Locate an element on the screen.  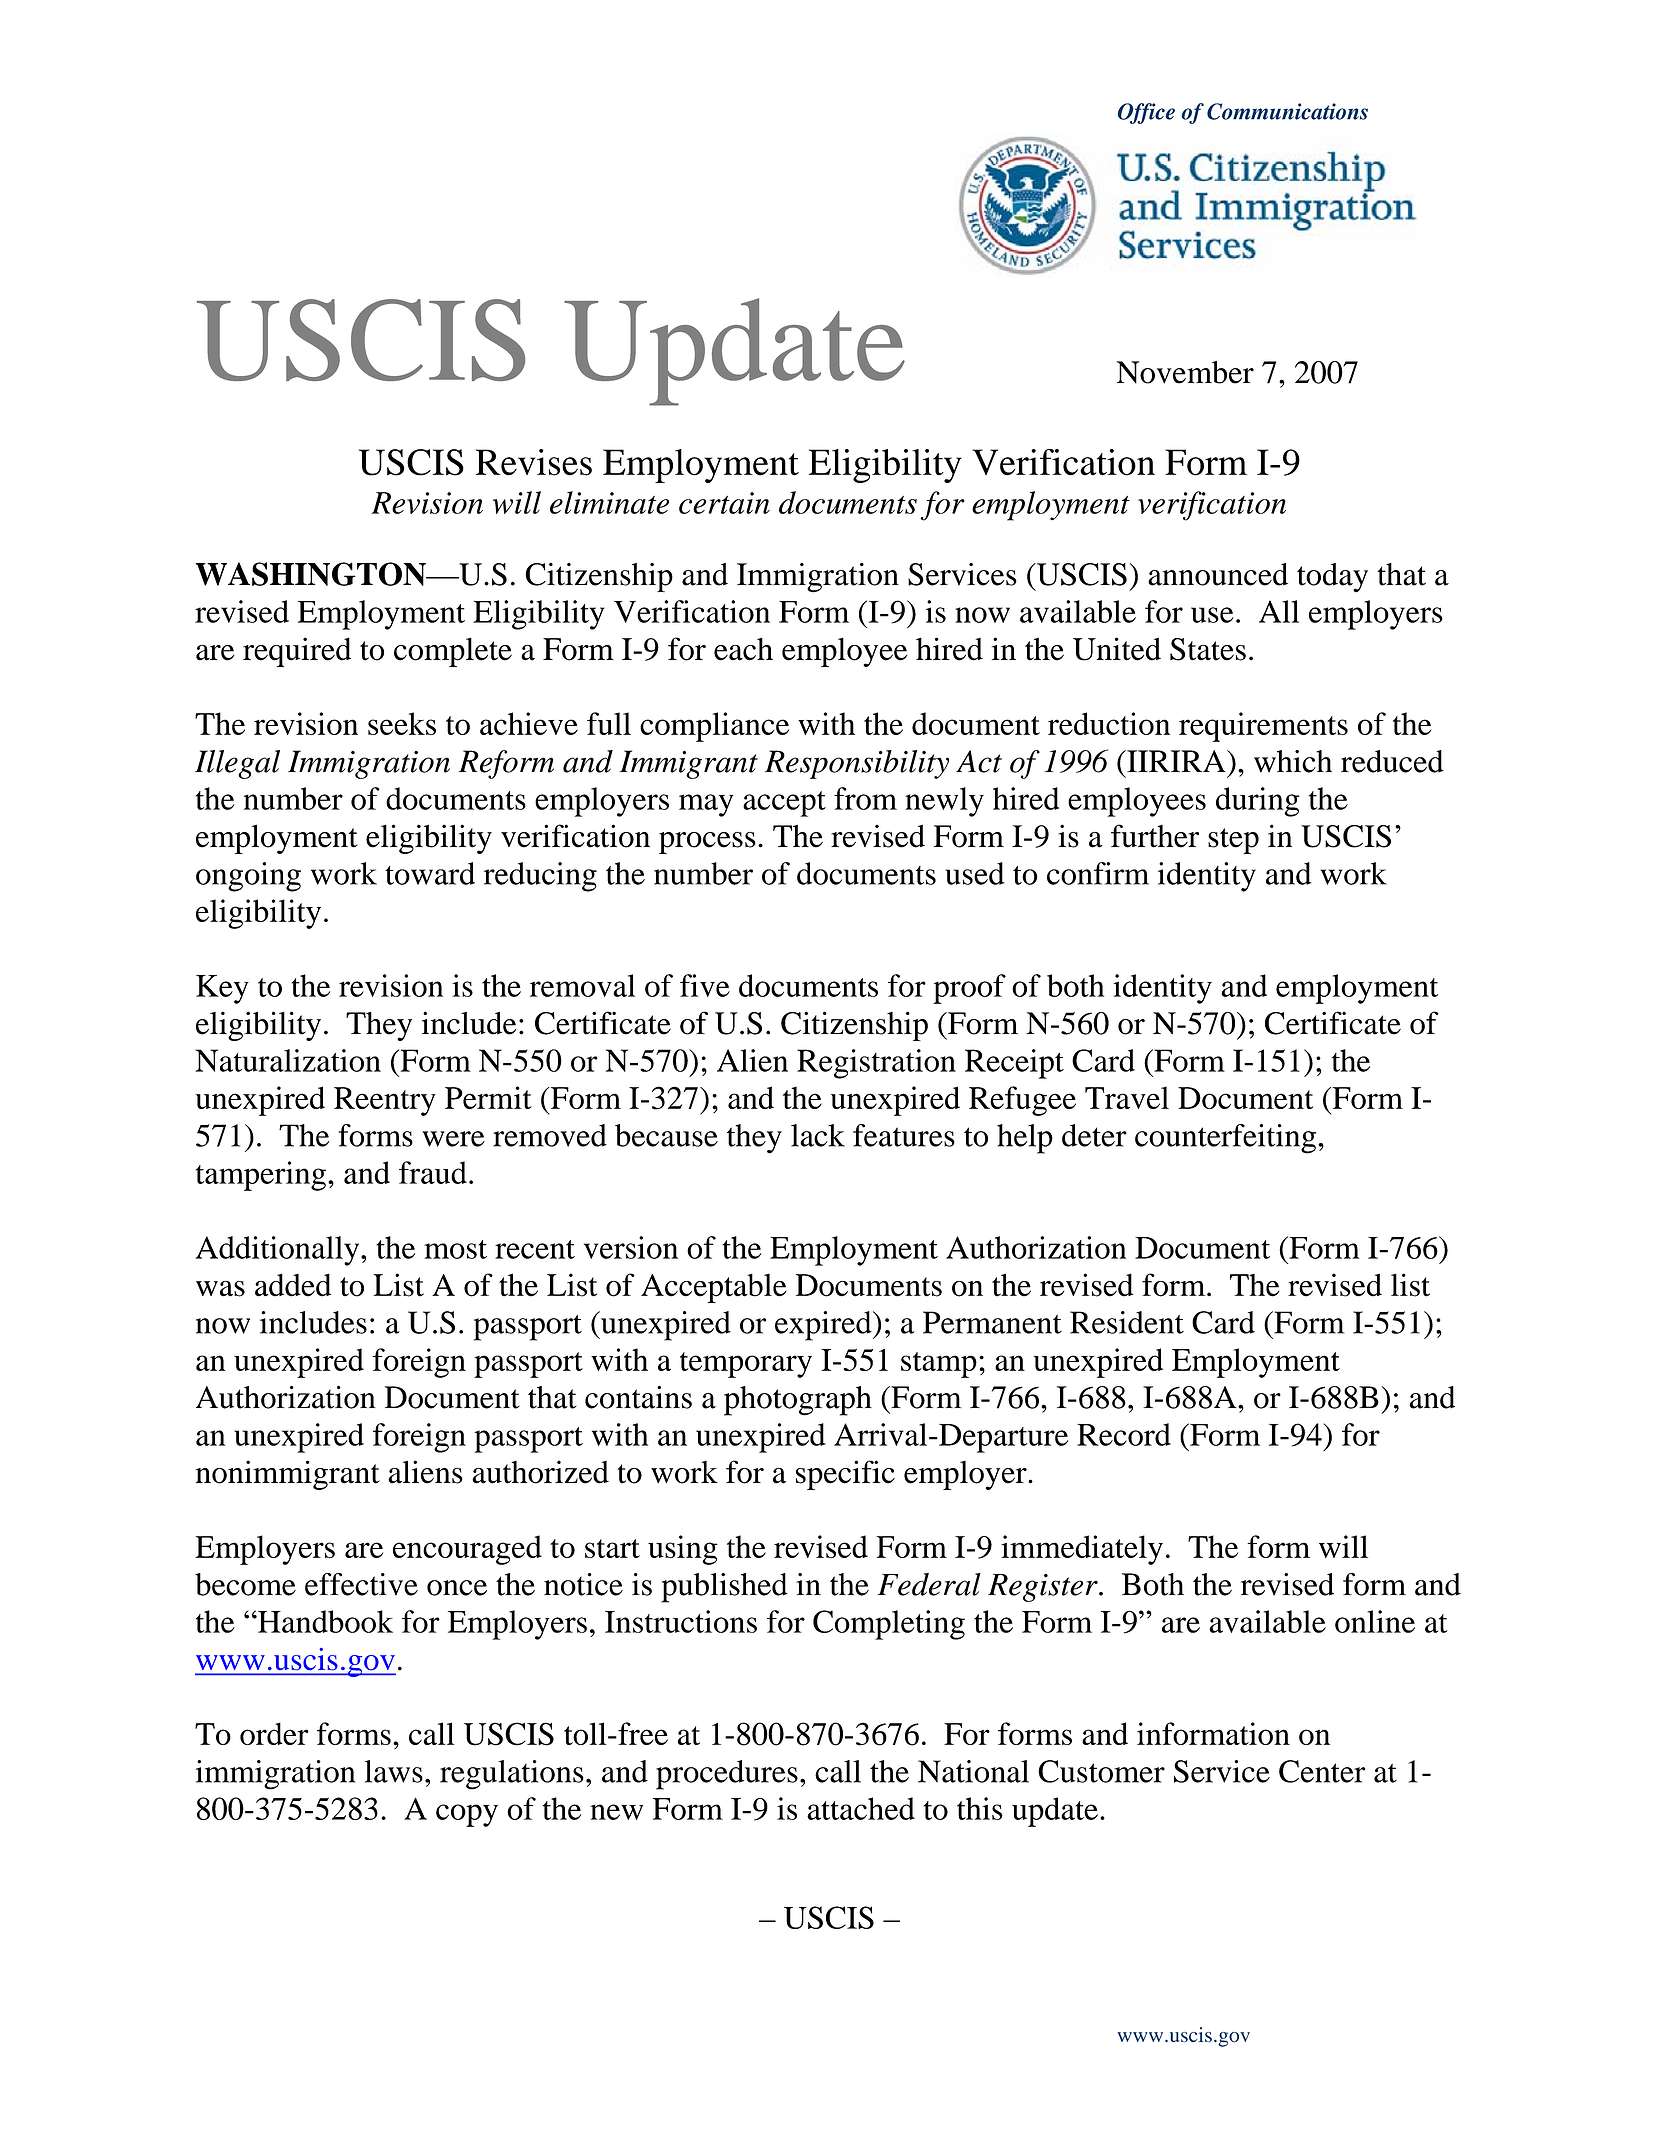
each is located at coordinates (743, 649).
